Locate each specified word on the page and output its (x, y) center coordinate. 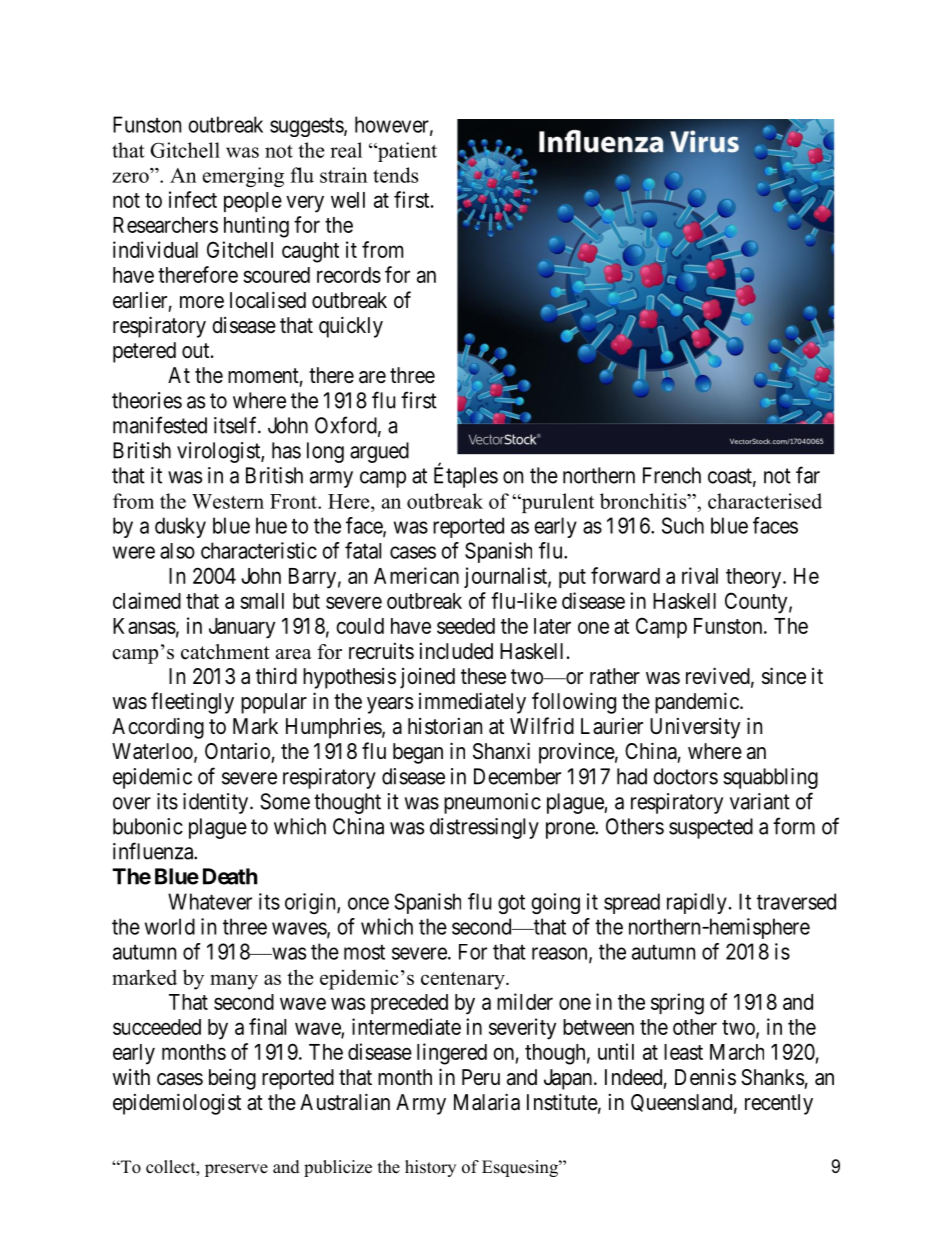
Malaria (487, 1102)
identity (217, 803)
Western (228, 501)
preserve (236, 1170)
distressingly (484, 828)
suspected (711, 828)
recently (779, 1104)
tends (395, 175)
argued (379, 452)
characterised (765, 501)
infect (193, 199)
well (348, 200)
